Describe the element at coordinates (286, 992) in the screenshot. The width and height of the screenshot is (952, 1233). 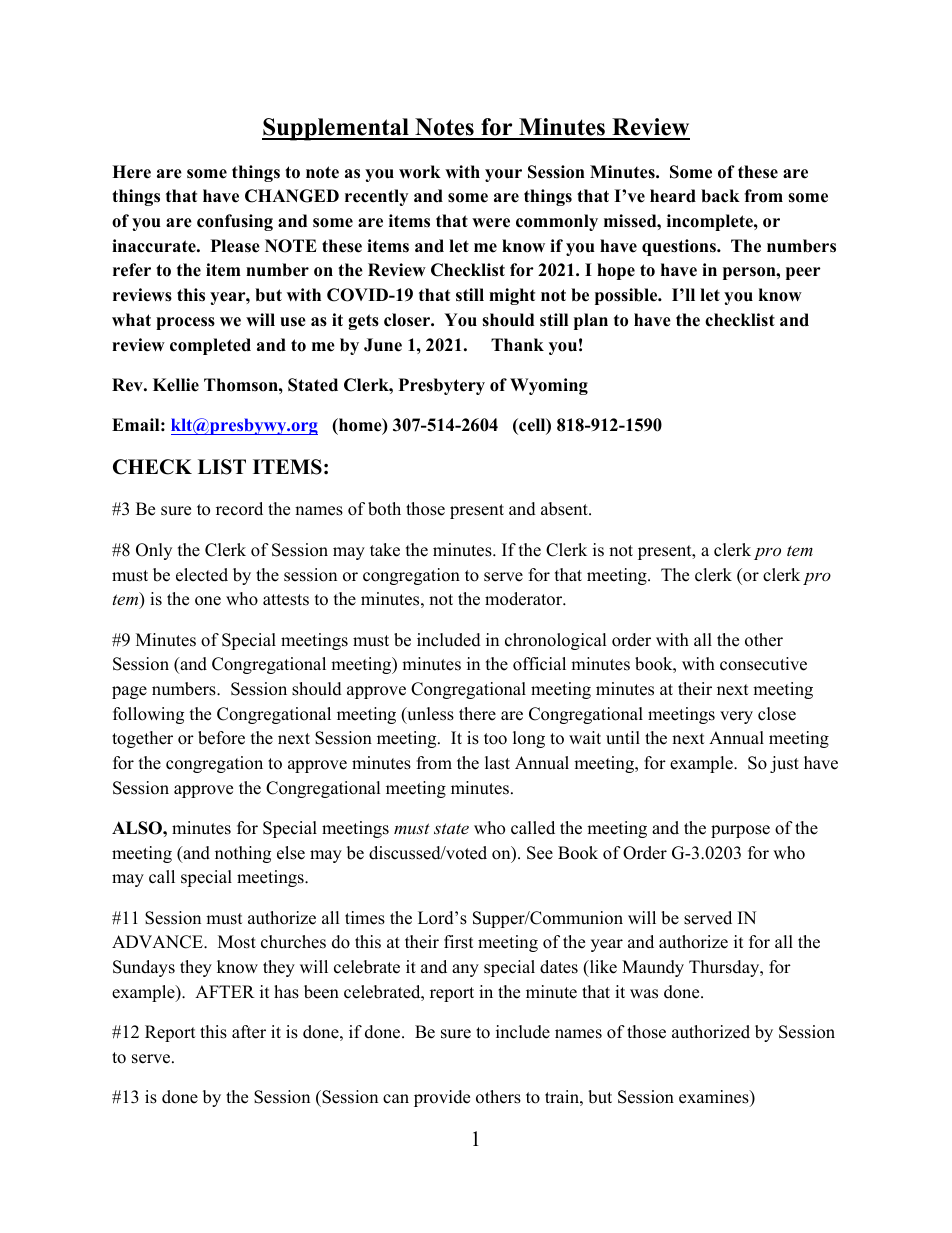
I see `has` at that location.
